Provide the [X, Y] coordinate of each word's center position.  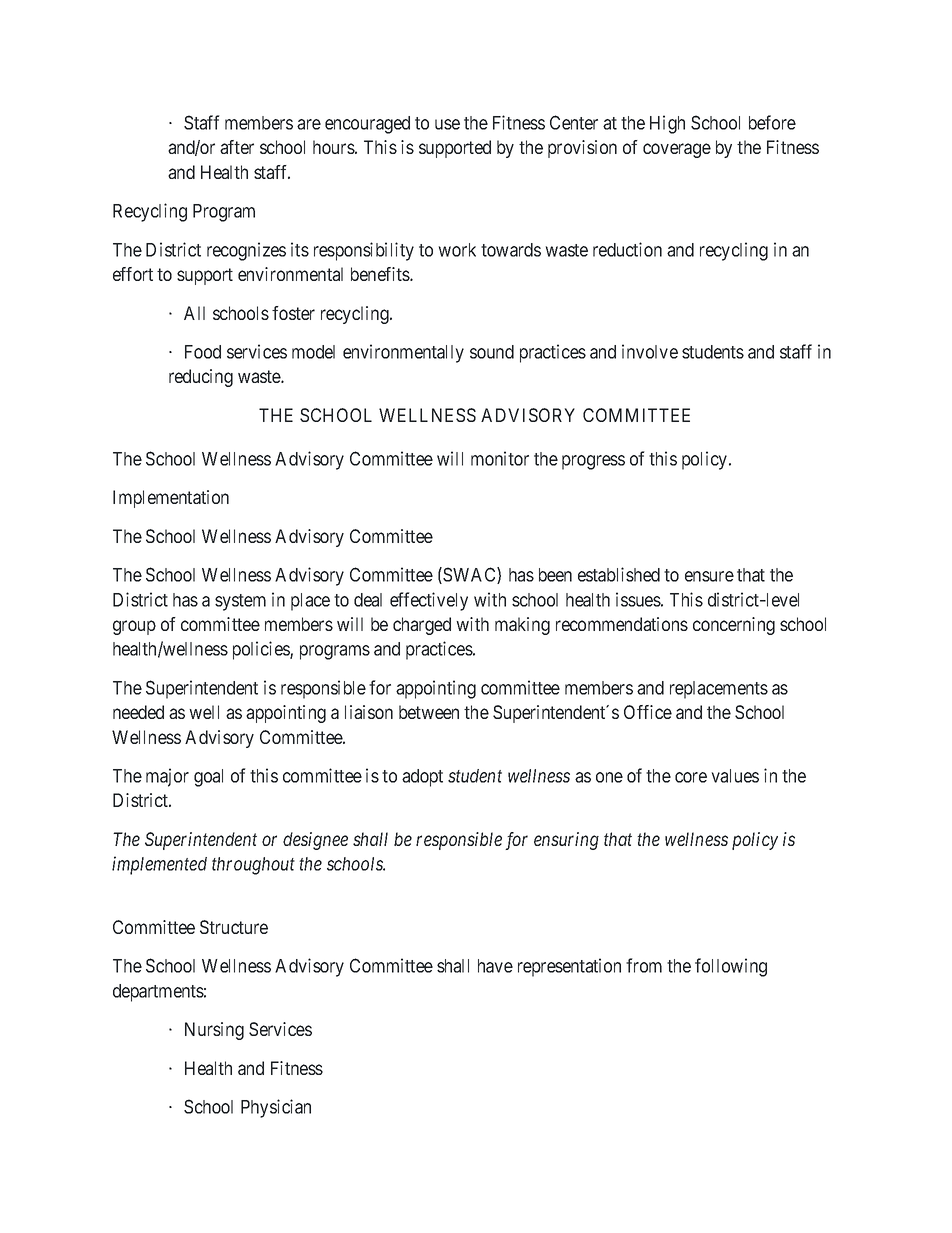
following [731, 967]
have [495, 966]
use [447, 124]
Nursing [214, 1031]
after [237, 147]
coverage [677, 150]
